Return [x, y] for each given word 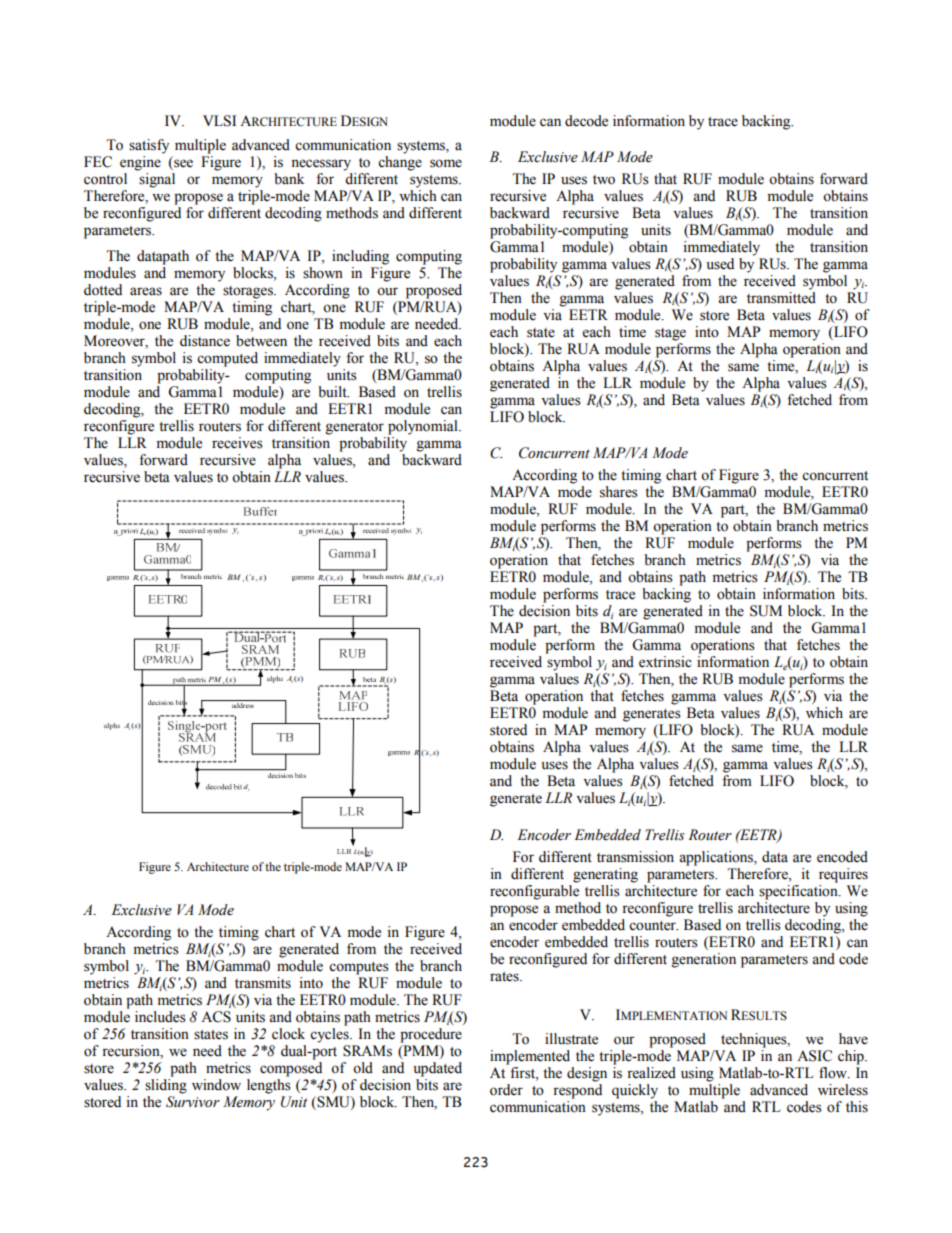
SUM [766, 611]
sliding [166, 1086]
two [604, 180]
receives [237, 443]
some [446, 163]
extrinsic [665, 662]
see [183, 163]
